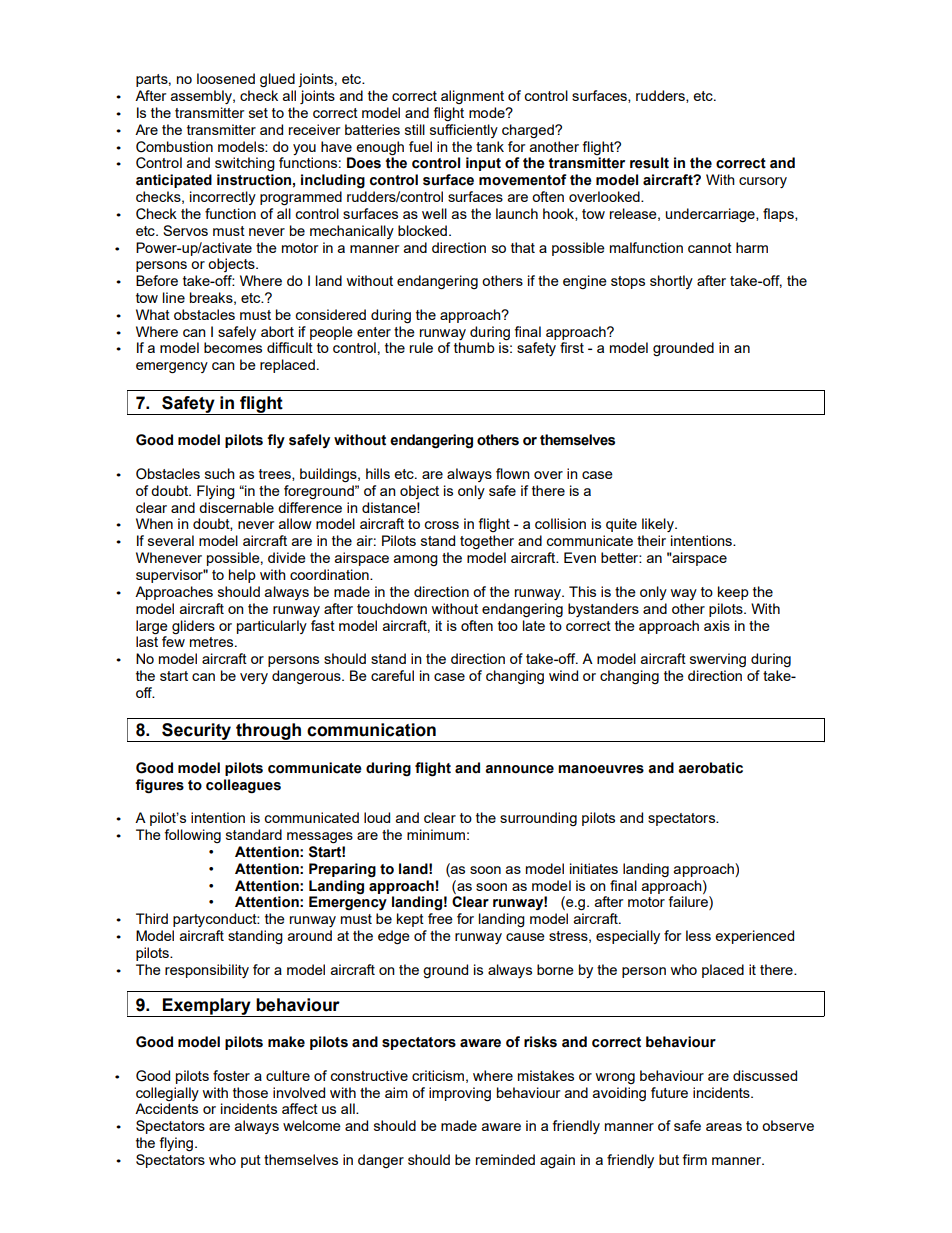 Image resolution: width=952 pixels, height=1233 pixels. Describe the element at coordinates (508, 626) in the page. I see `too` at that location.
